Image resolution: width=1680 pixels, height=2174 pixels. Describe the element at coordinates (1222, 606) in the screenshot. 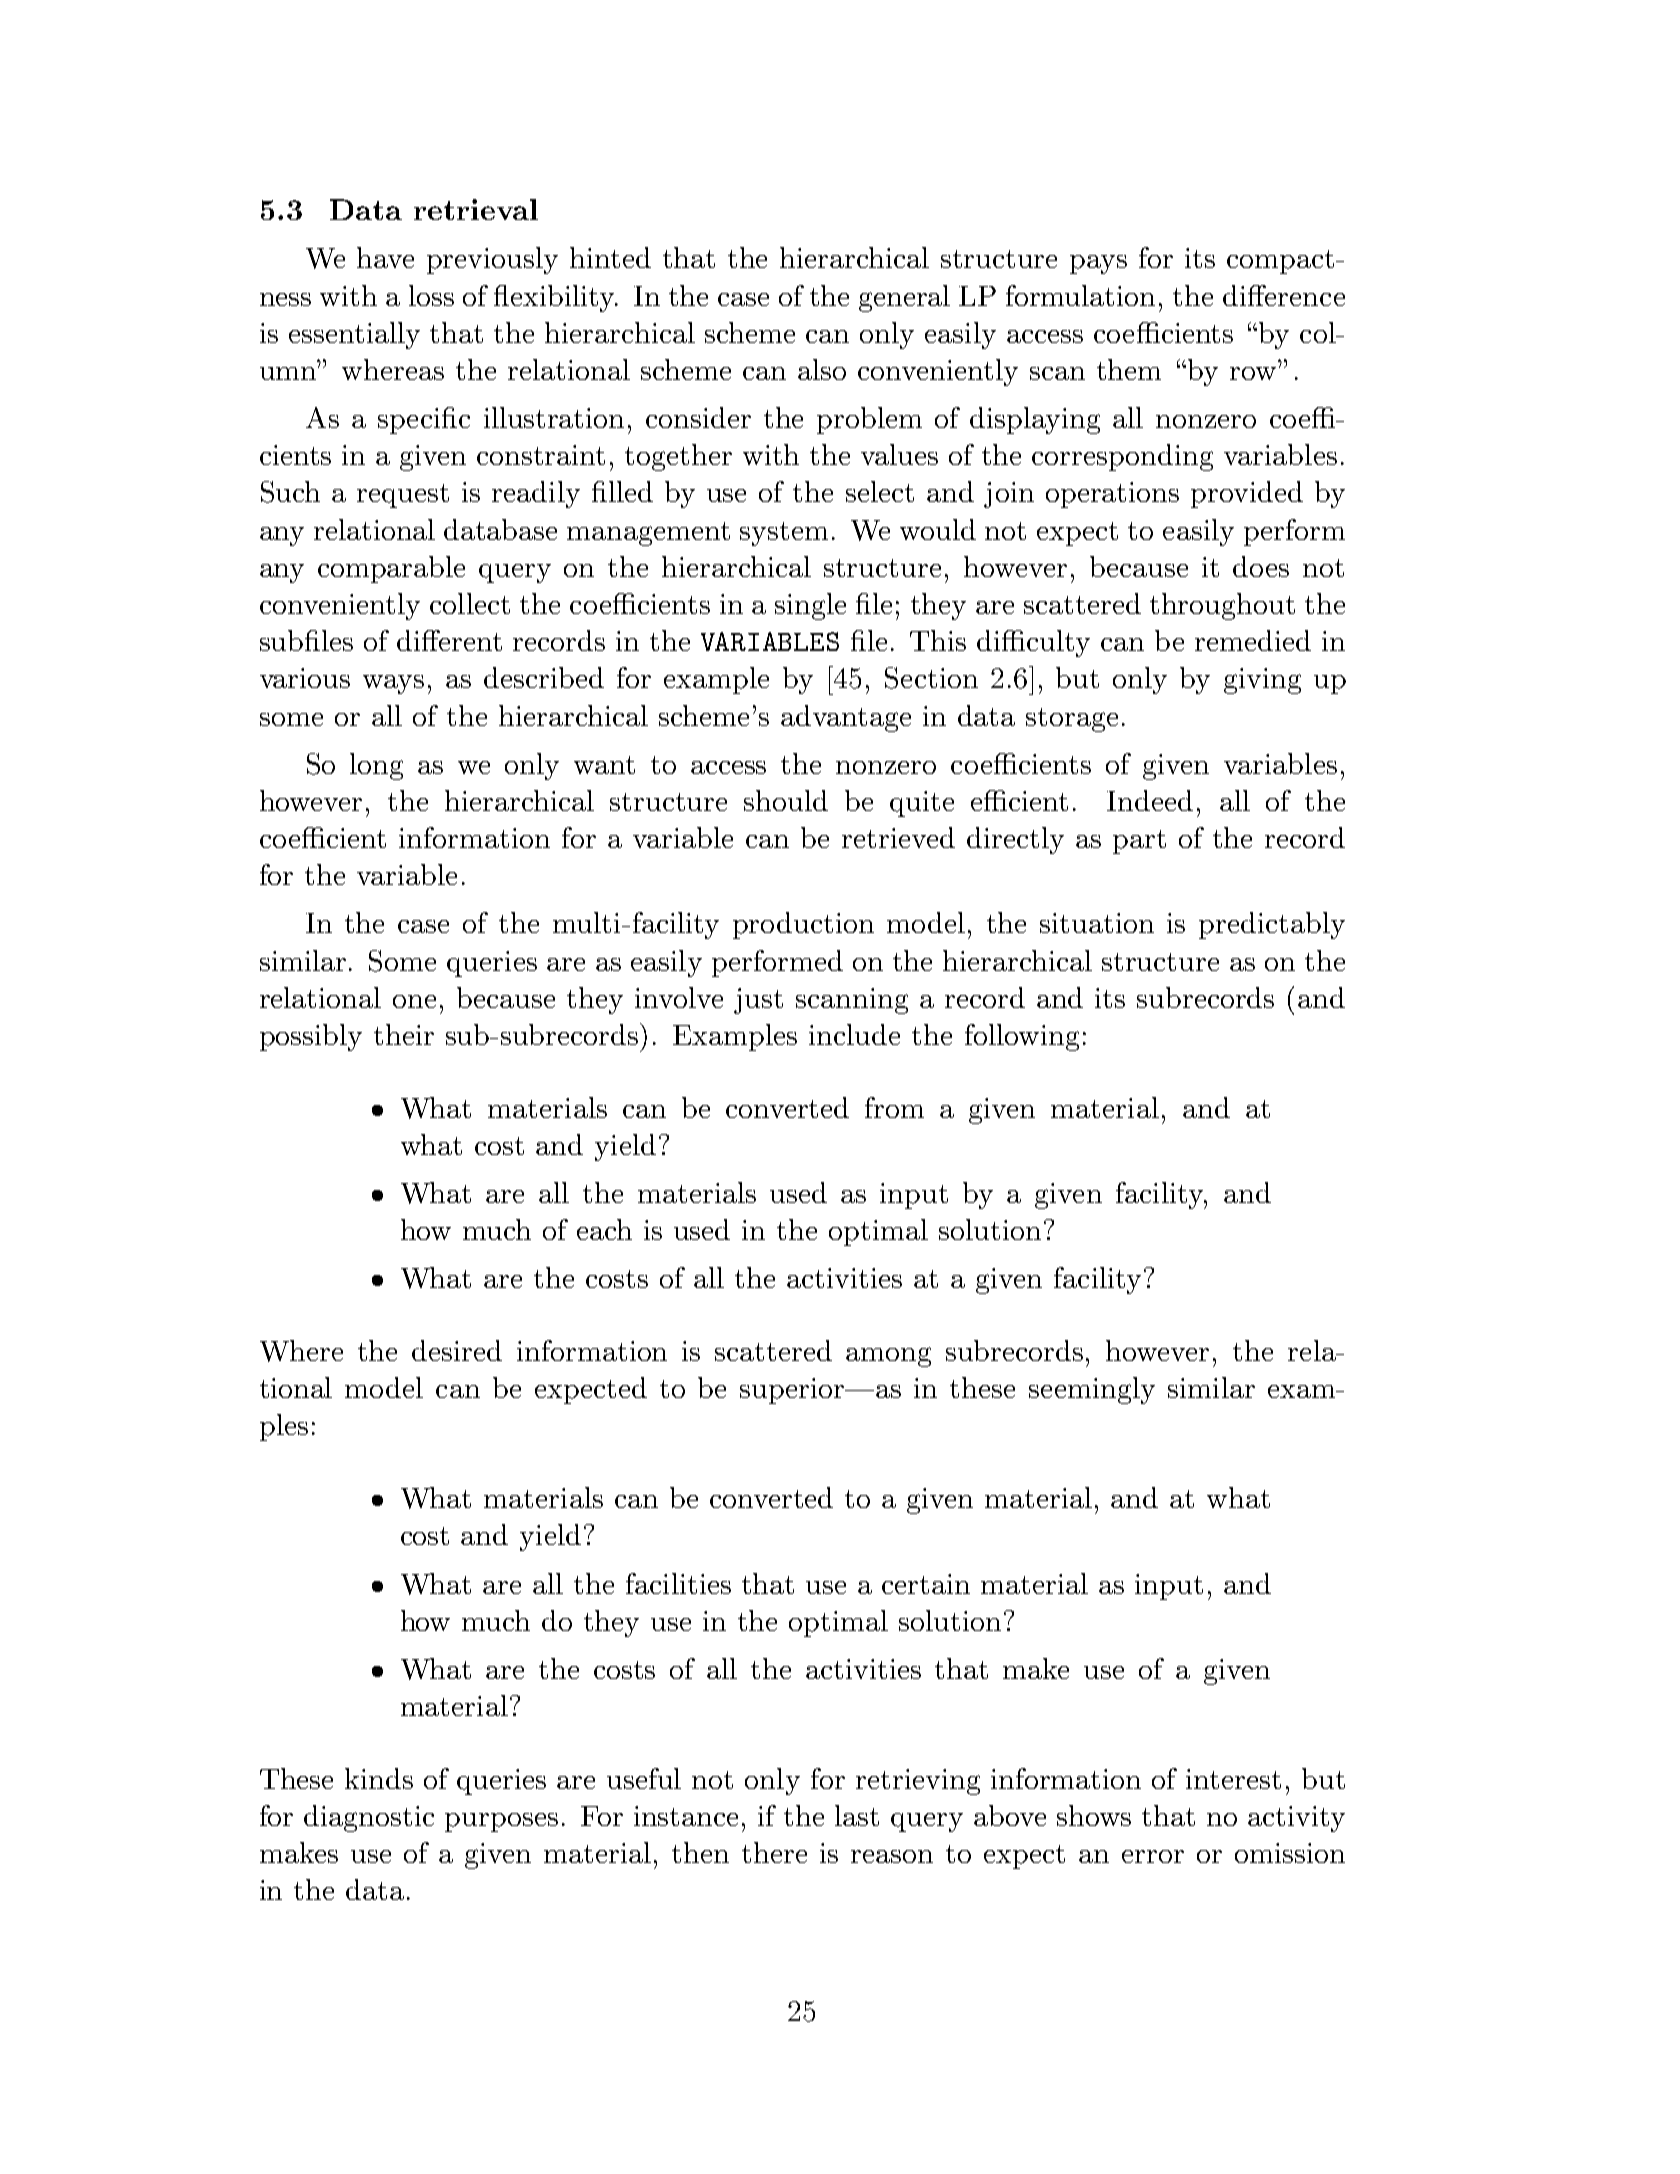

I see `throughout` at that location.
